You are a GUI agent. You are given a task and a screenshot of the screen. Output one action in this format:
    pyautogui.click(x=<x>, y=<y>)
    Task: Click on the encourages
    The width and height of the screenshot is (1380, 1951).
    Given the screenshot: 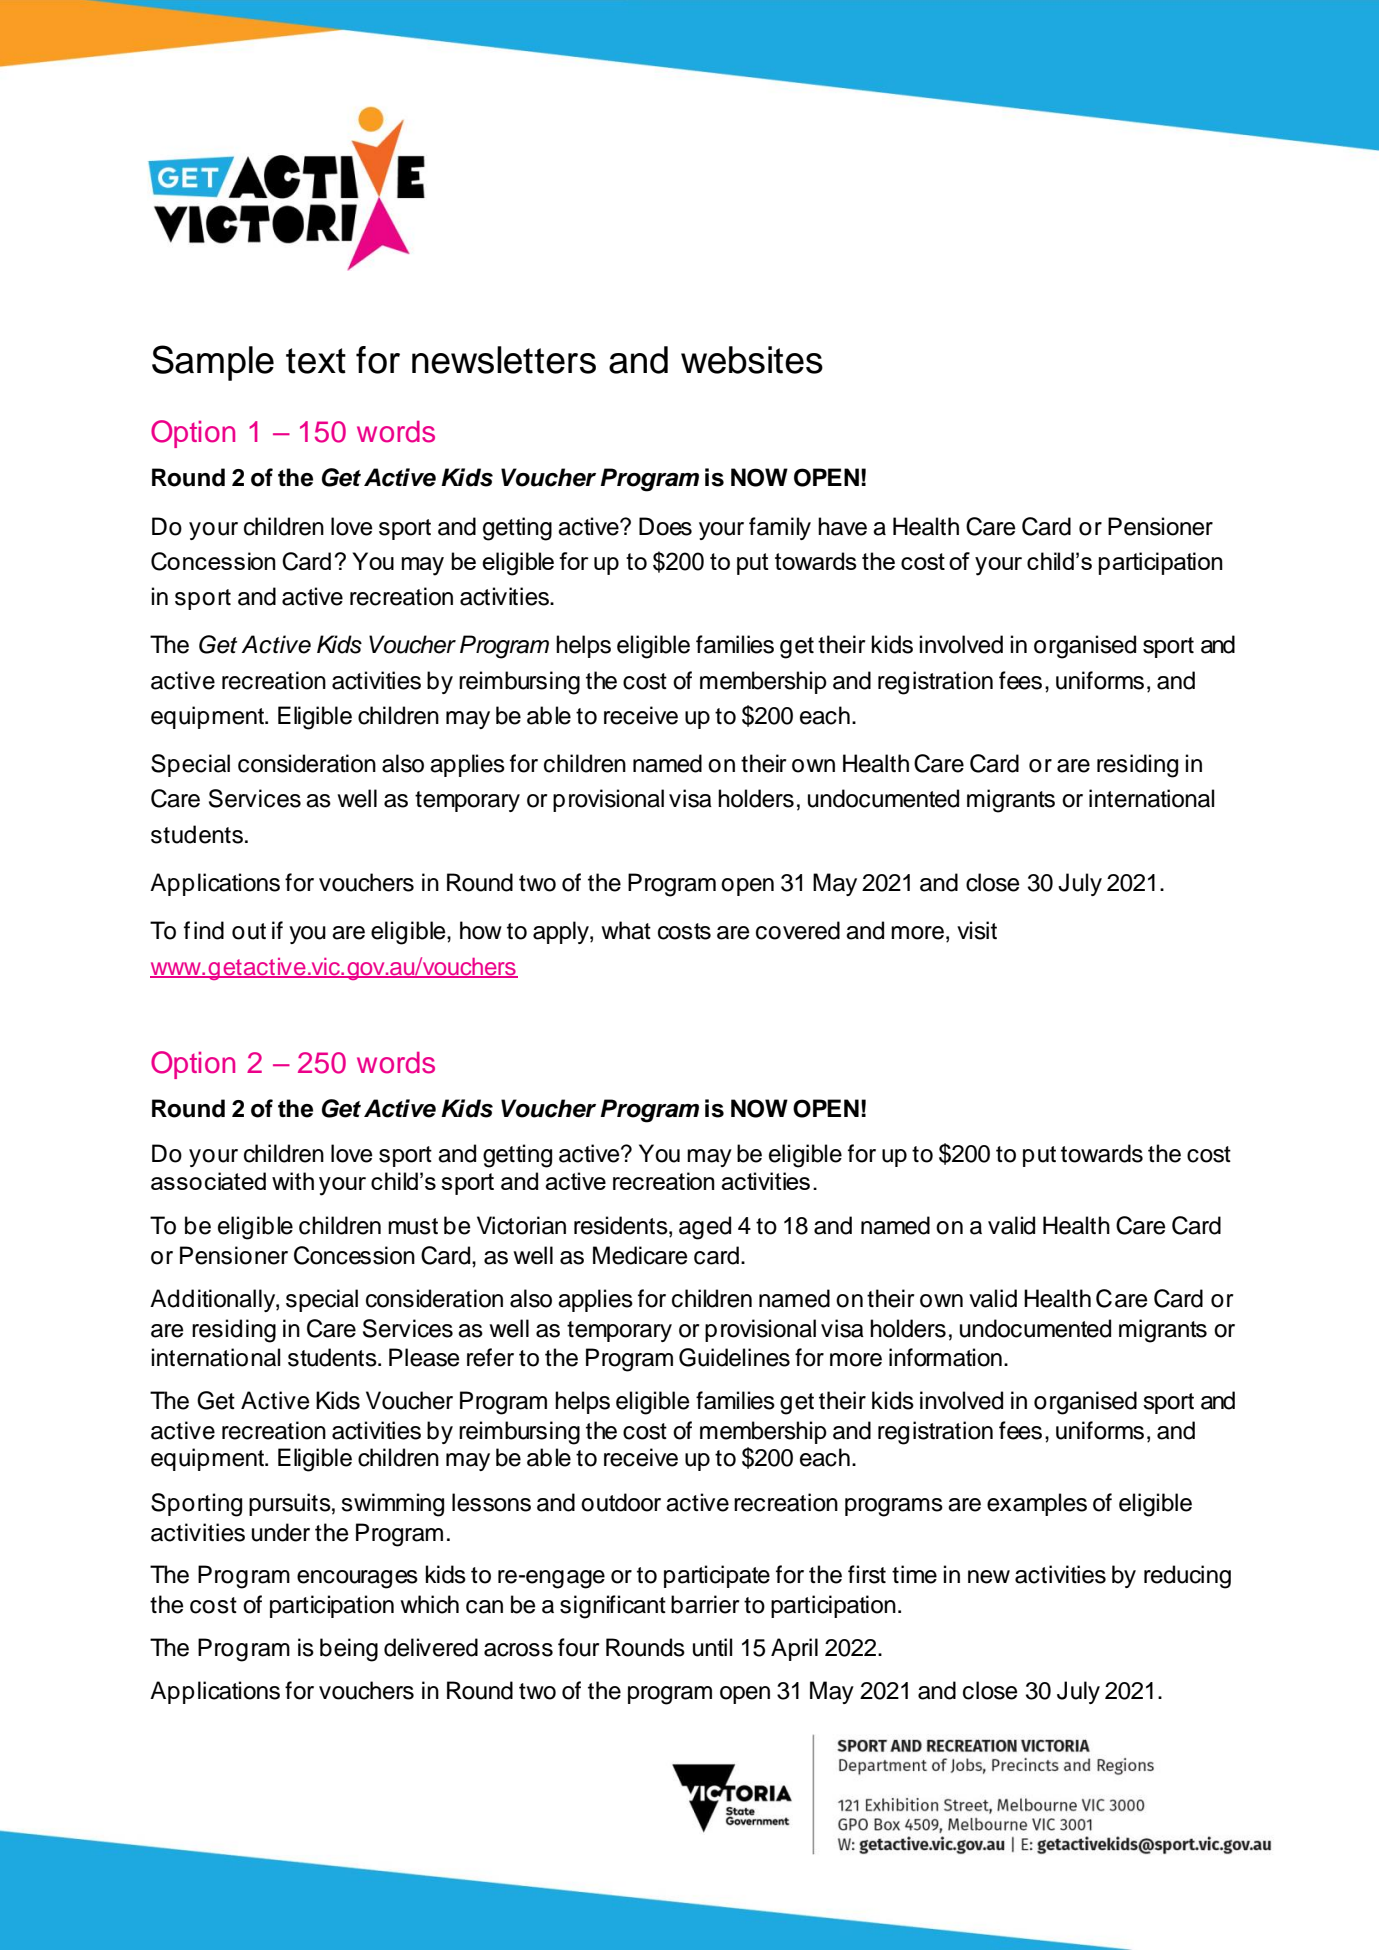 What is the action you would take?
    pyautogui.click(x=357, y=1579)
